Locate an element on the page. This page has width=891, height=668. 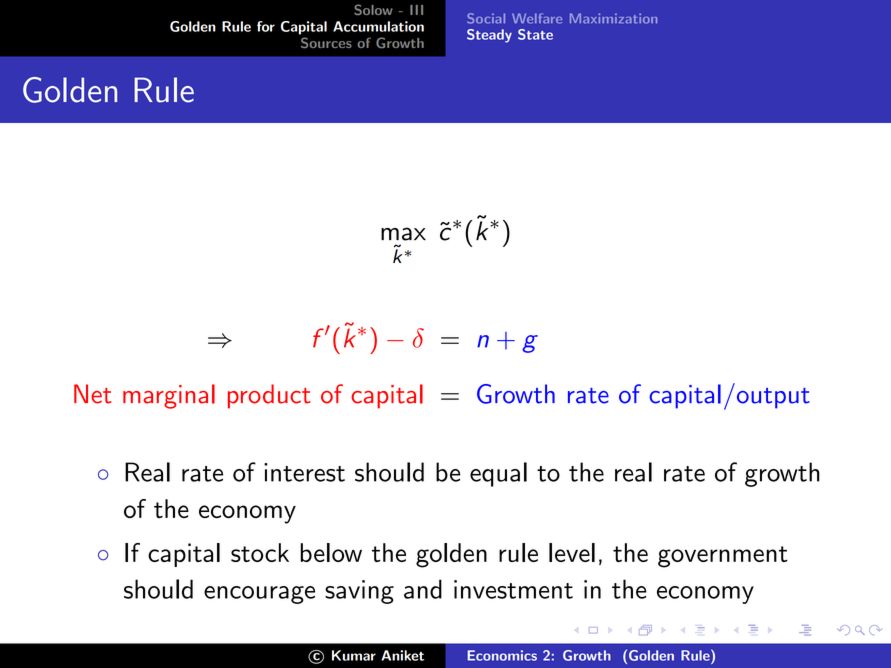
marginal is located at coordinates (169, 396).
